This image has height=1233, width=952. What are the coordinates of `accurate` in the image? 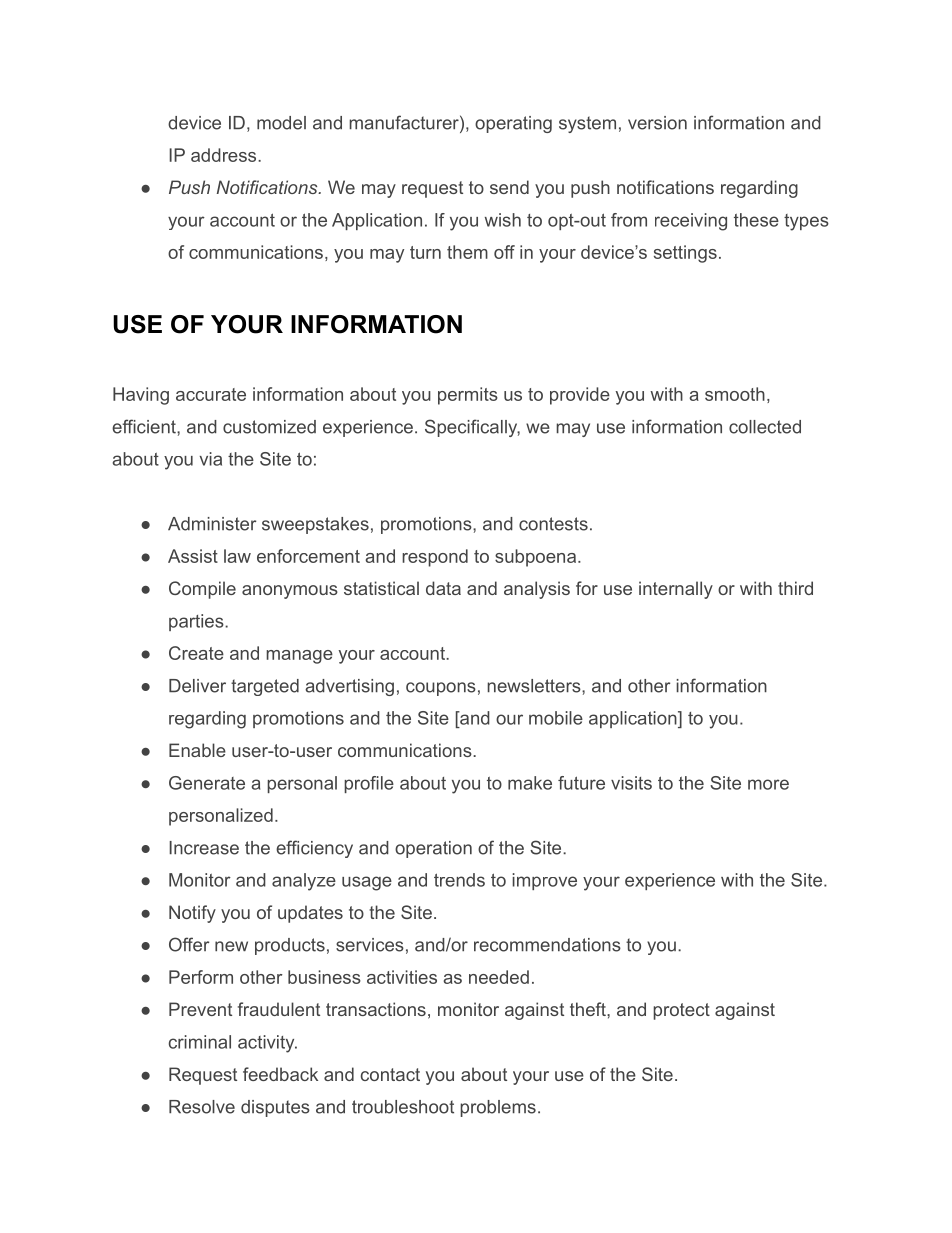 It's located at (211, 394).
